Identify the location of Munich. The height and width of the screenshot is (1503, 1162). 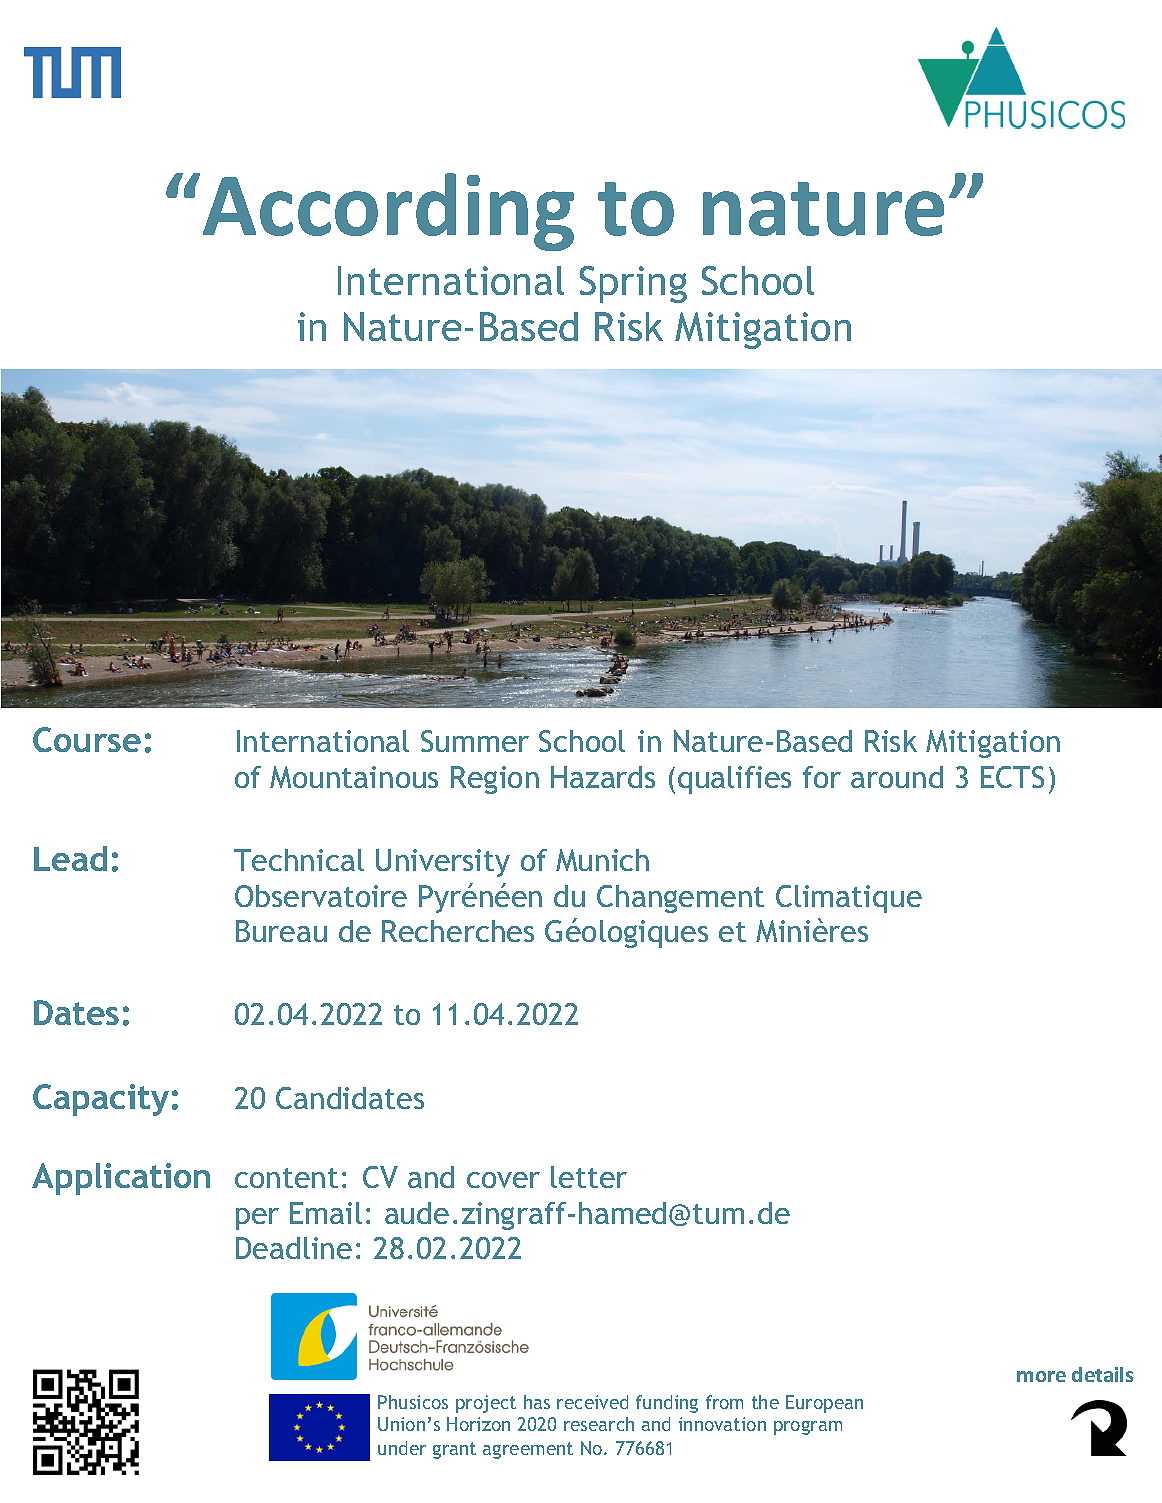
(602, 860).
